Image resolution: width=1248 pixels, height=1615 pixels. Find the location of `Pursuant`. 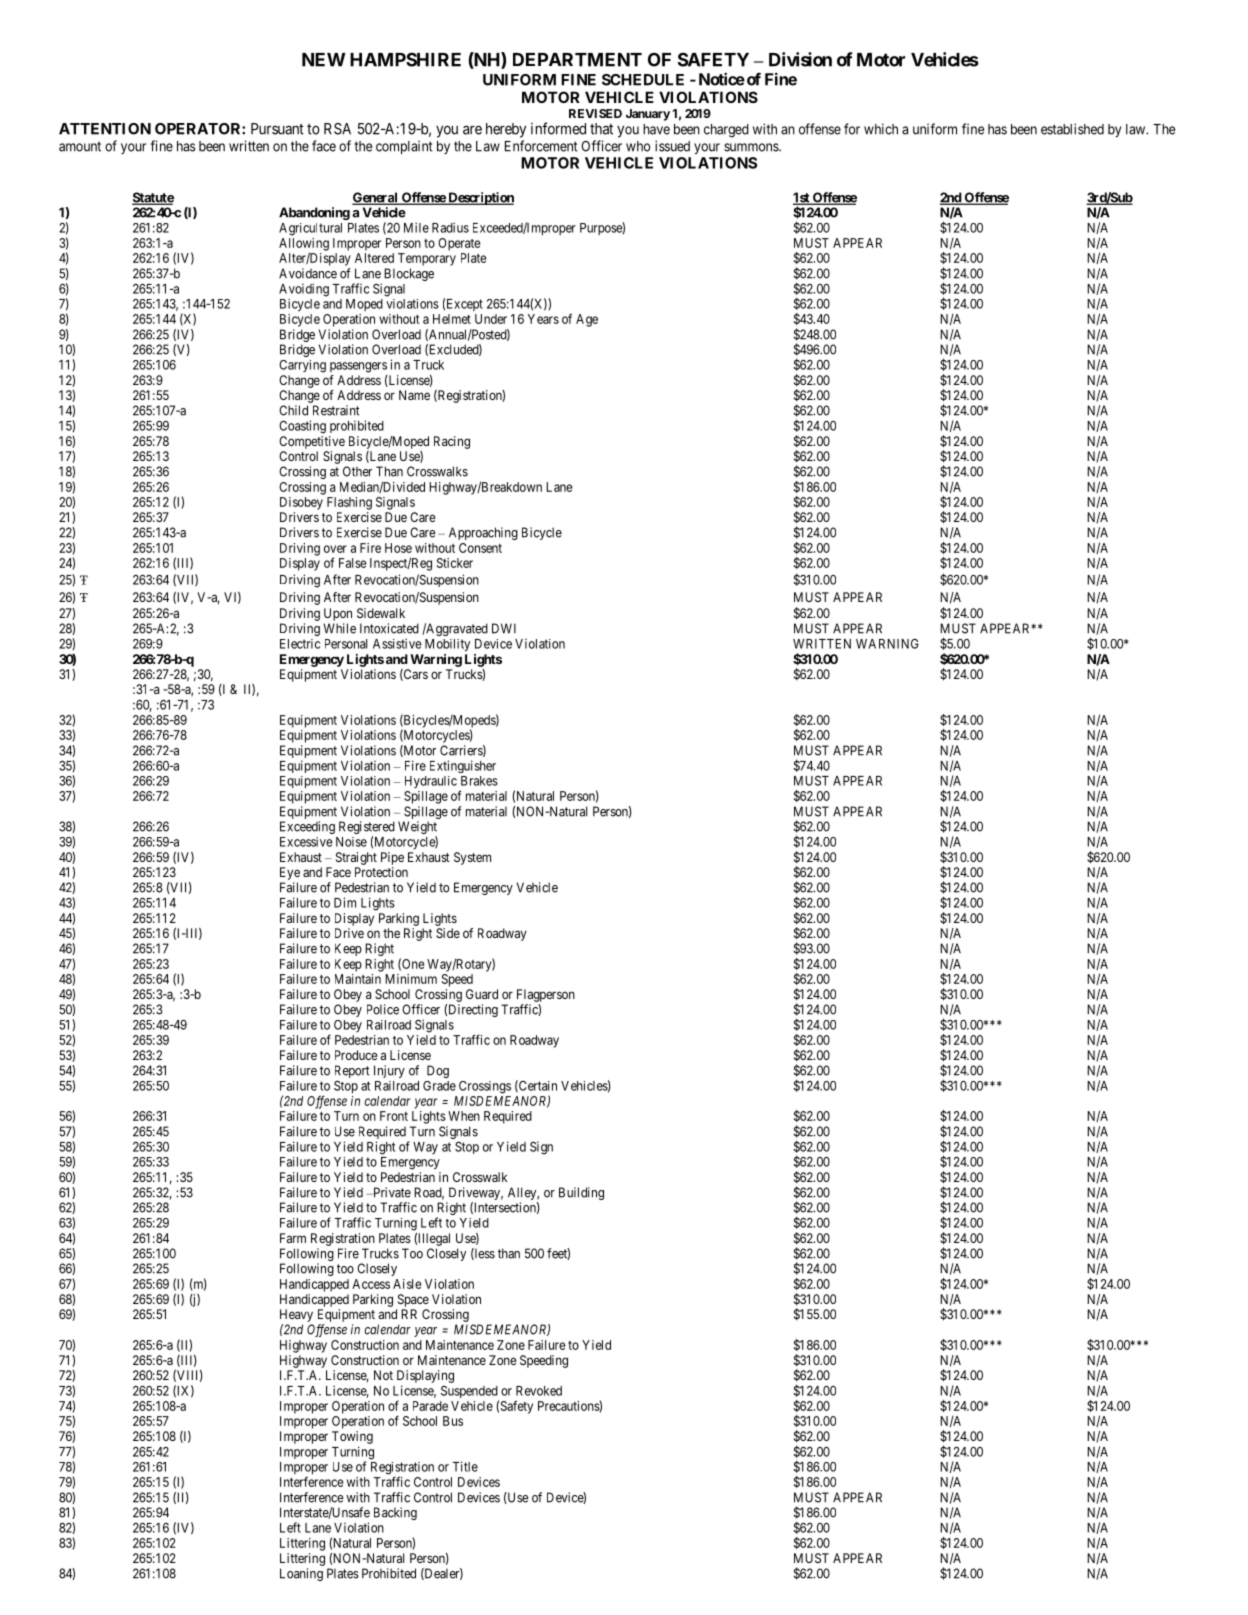

Pursuant is located at coordinates (277, 129).
